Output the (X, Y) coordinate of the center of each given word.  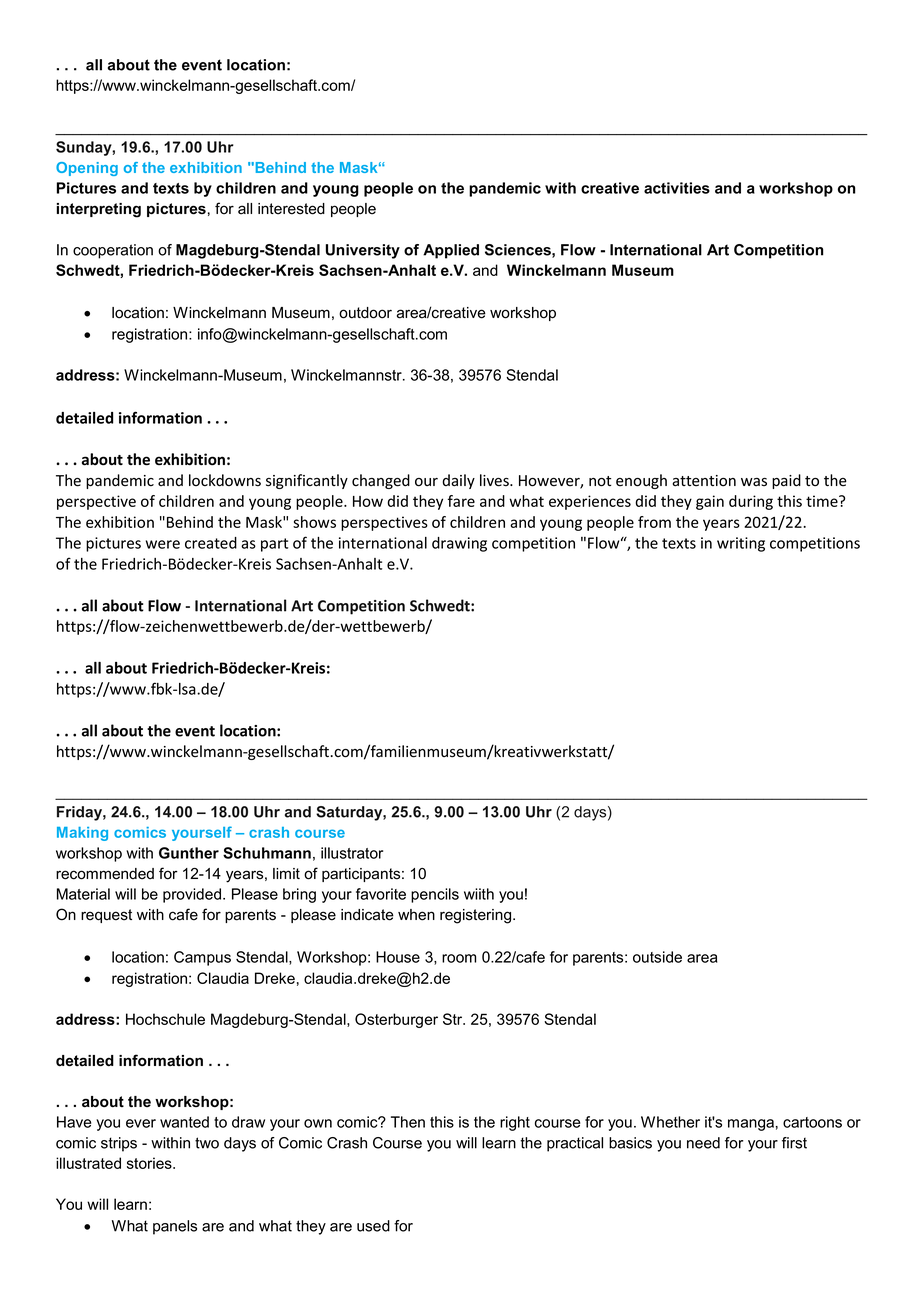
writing (741, 544)
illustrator (352, 853)
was (754, 482)
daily (458, 481)
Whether (670, 1122)
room (459, 958)
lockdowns (225, 480)
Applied (451, 251)
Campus (202, 958)
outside (657, 957)
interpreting (99, 210)
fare (461, 501)
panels (175, 1227)
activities (677, 188)
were (163, 544)
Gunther (189, 853)
